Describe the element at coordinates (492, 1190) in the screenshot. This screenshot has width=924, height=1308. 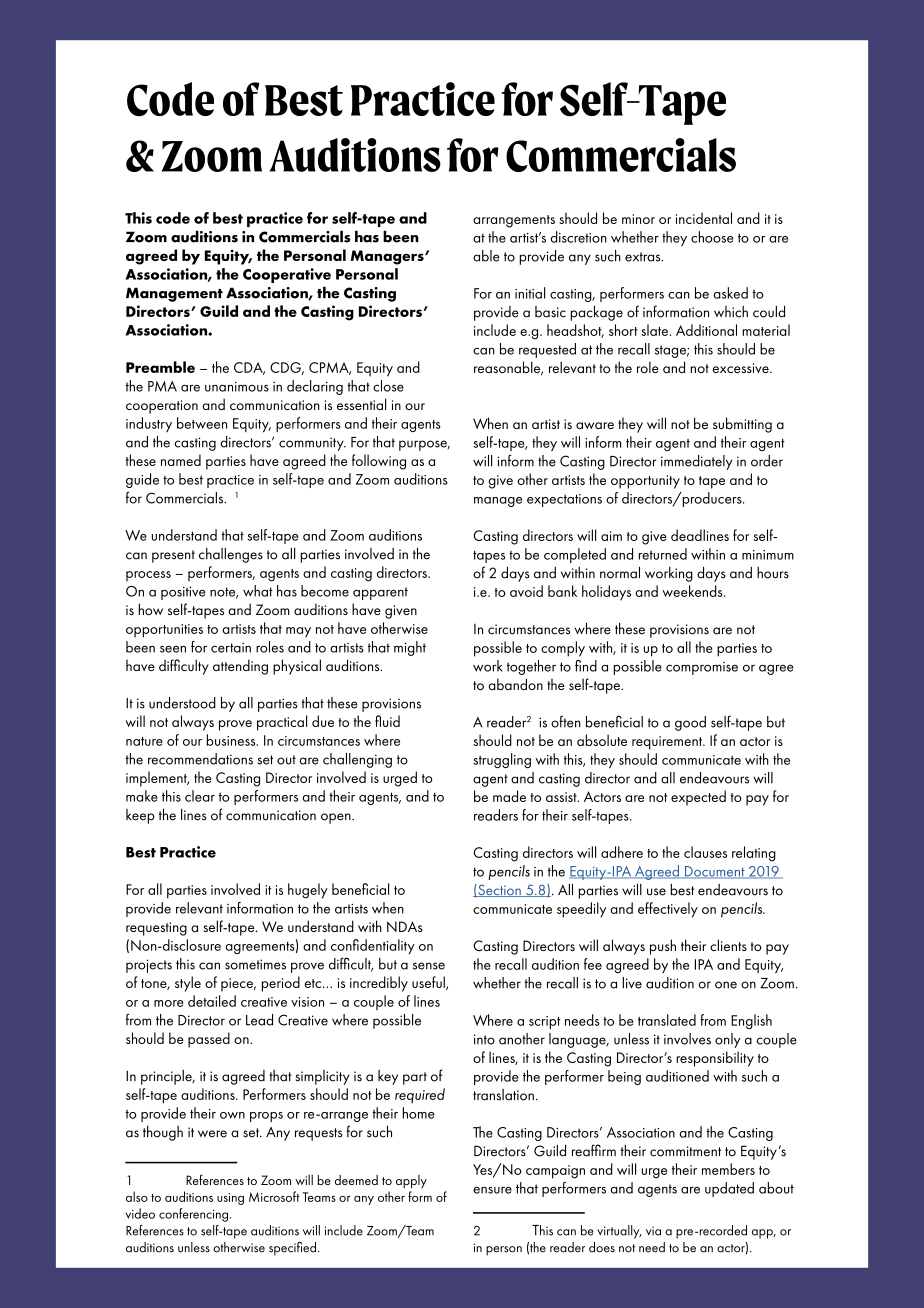
I see `ensure` at that location.
